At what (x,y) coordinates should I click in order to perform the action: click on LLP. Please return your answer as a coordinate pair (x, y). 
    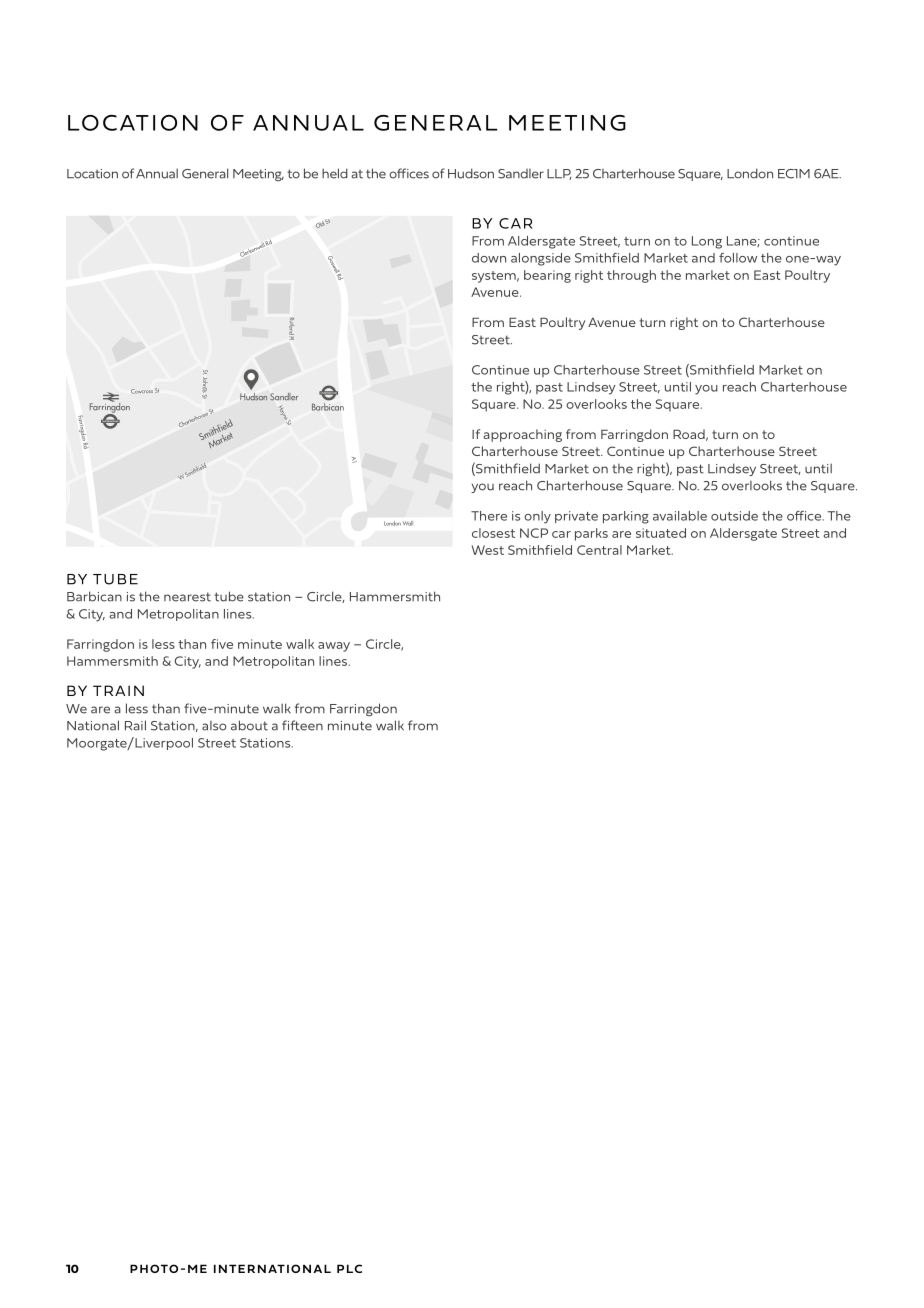
    Looking at the image, I should click on (559, 174).
